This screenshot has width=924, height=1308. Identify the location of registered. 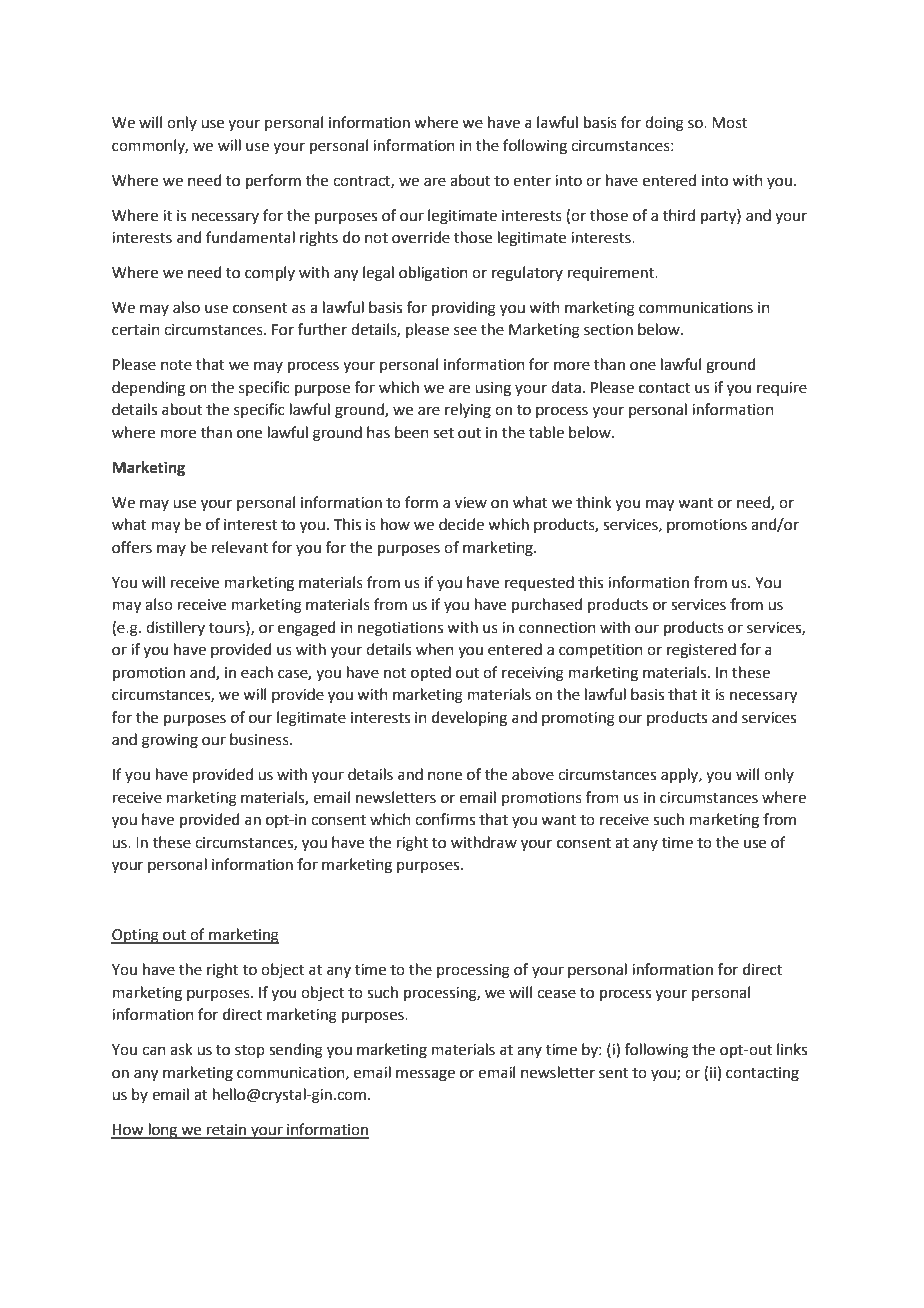
(701, 651).
